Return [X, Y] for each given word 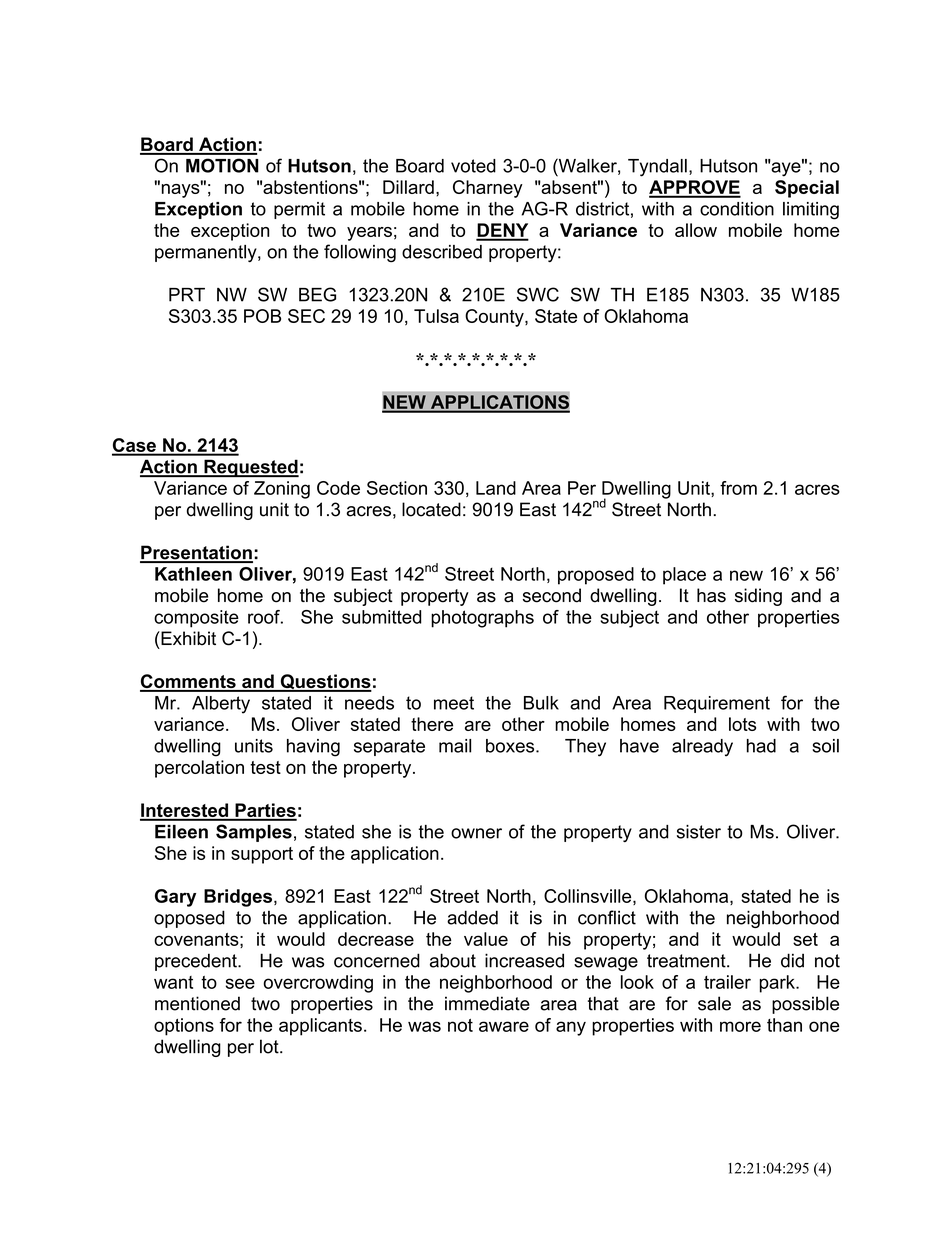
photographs [482, 619]
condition [737, 209]
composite [196, 619]
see [240, 983]
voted [473, 166]
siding [758, 597]
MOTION [222, 165]
